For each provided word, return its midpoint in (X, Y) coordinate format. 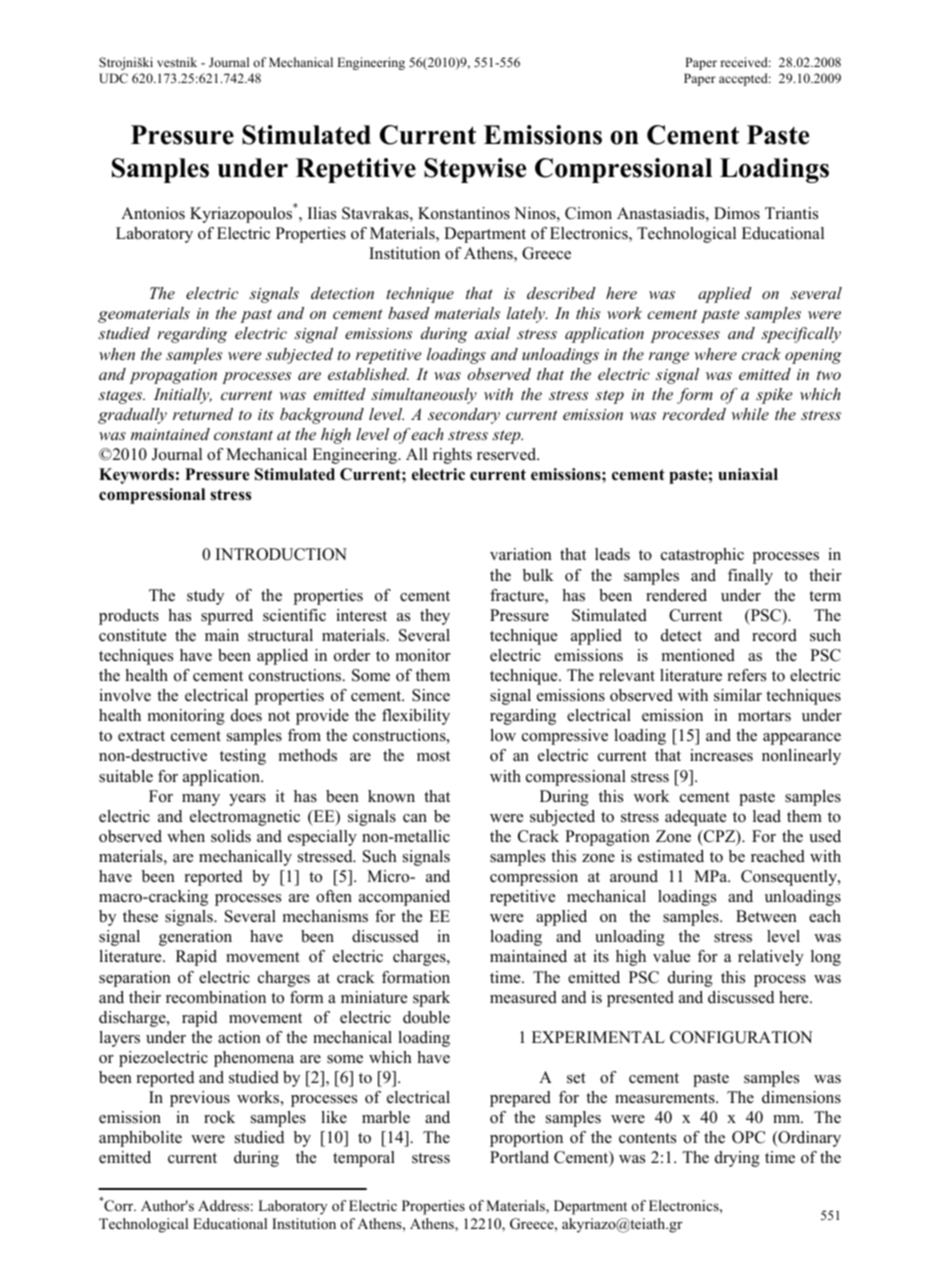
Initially (183, 396)
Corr (119, 1205)
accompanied (404, 898)
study (205, 597)
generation (195, 938)
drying (737, 1159)
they (435, 617)
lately (527, 315)
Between (766, 916)
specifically (801, 335)
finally (750, 577)
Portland (519, 1157)
